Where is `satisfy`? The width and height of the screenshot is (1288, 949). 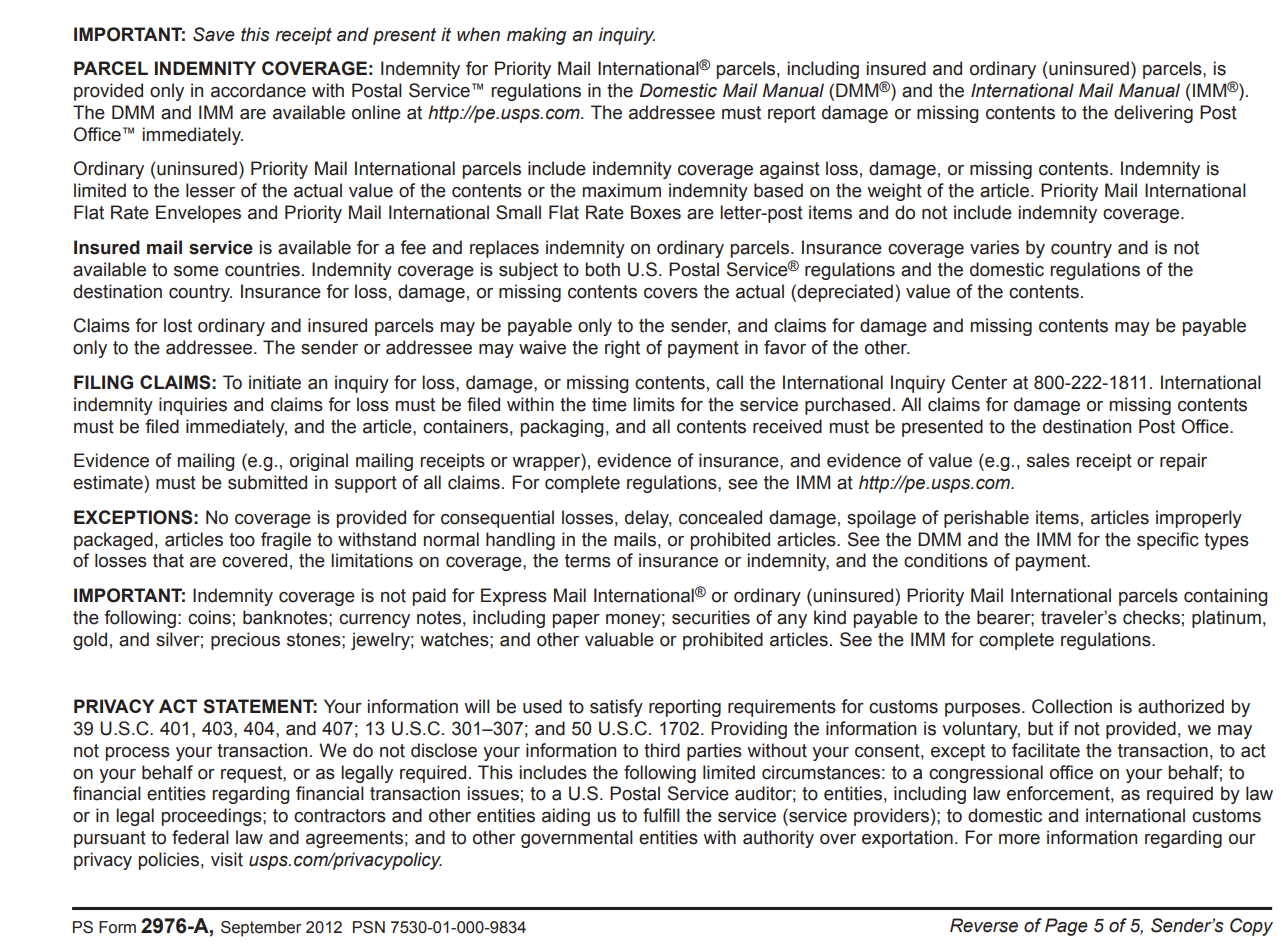 satisfy is located at coordinates (616, 708).
